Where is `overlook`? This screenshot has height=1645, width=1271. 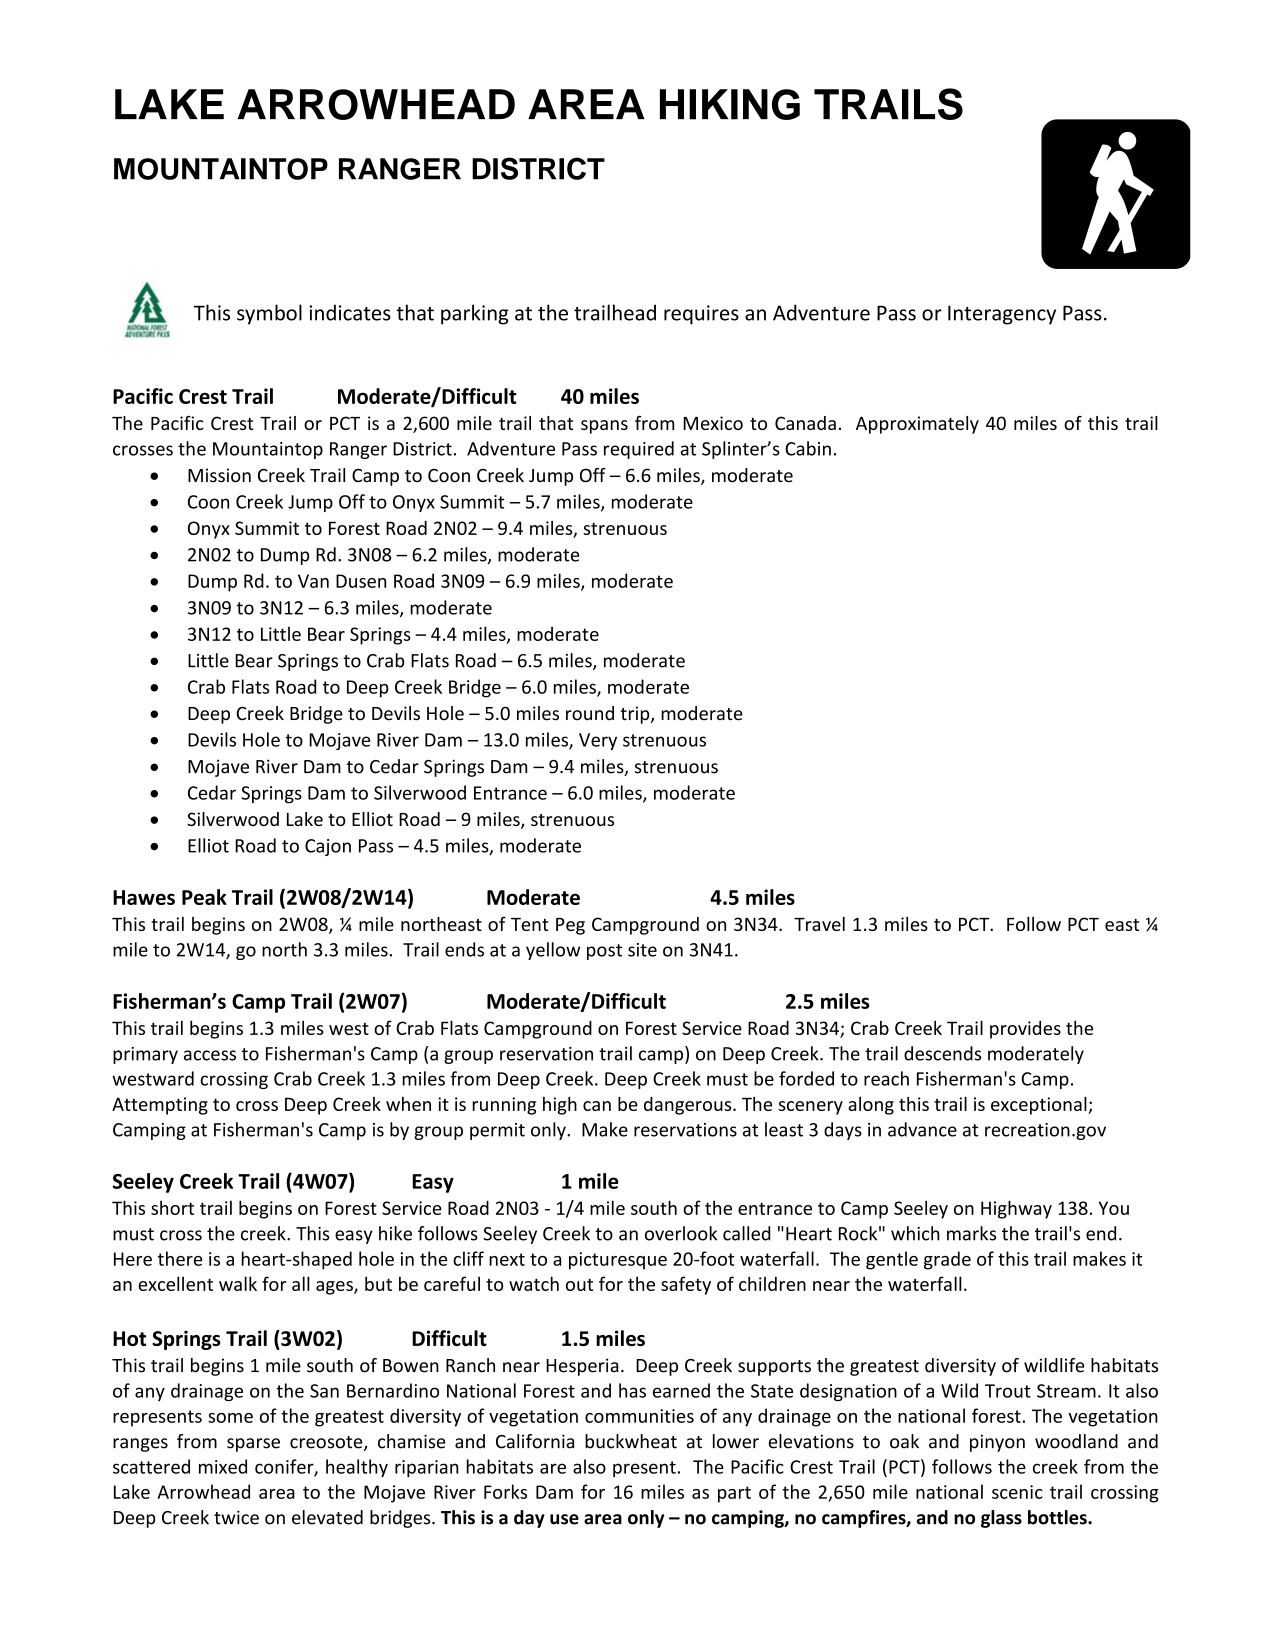 overlook is located at coordinates (681, 1233).
